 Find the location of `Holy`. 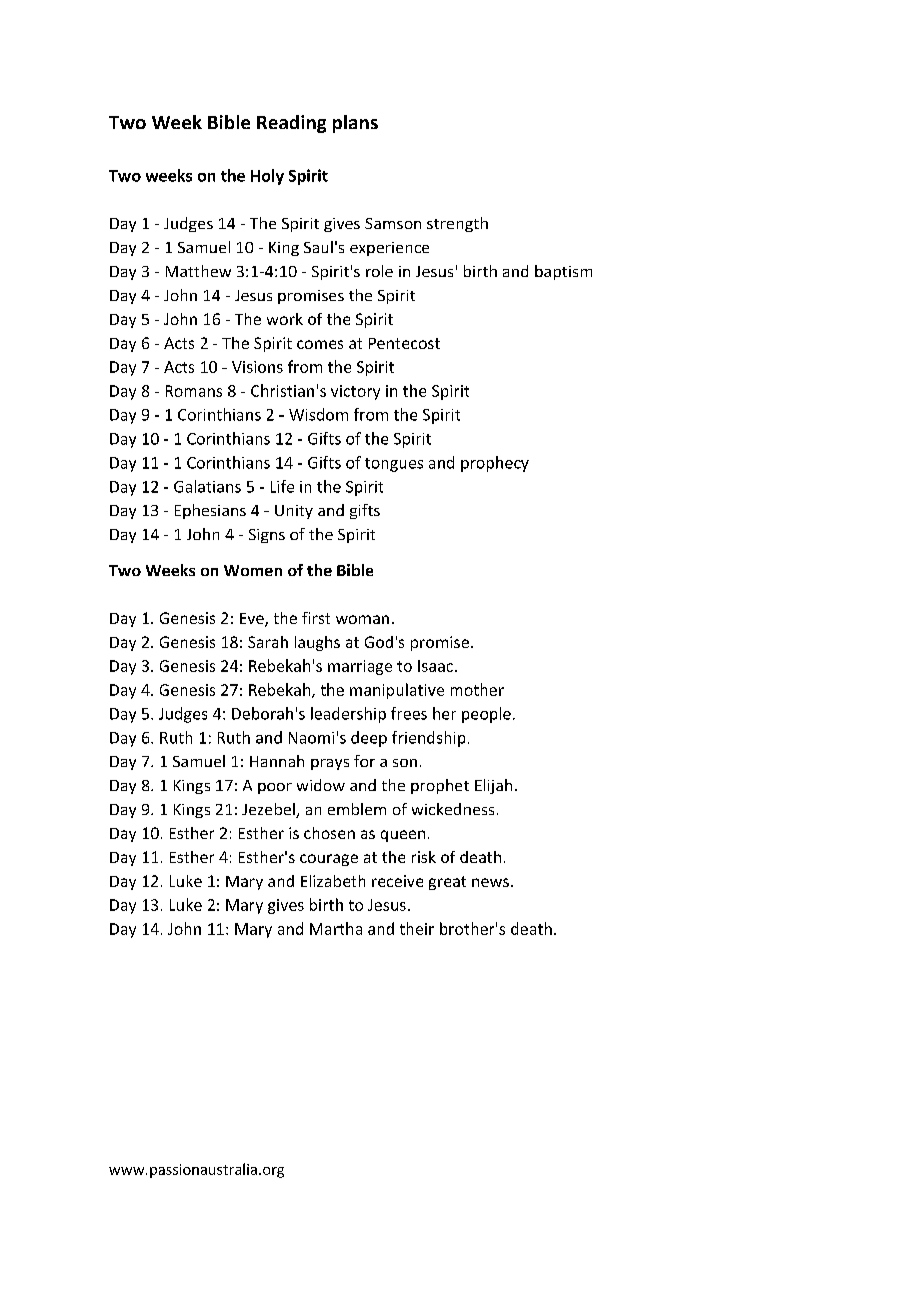

Holy is located at coordinates (267, 177).
